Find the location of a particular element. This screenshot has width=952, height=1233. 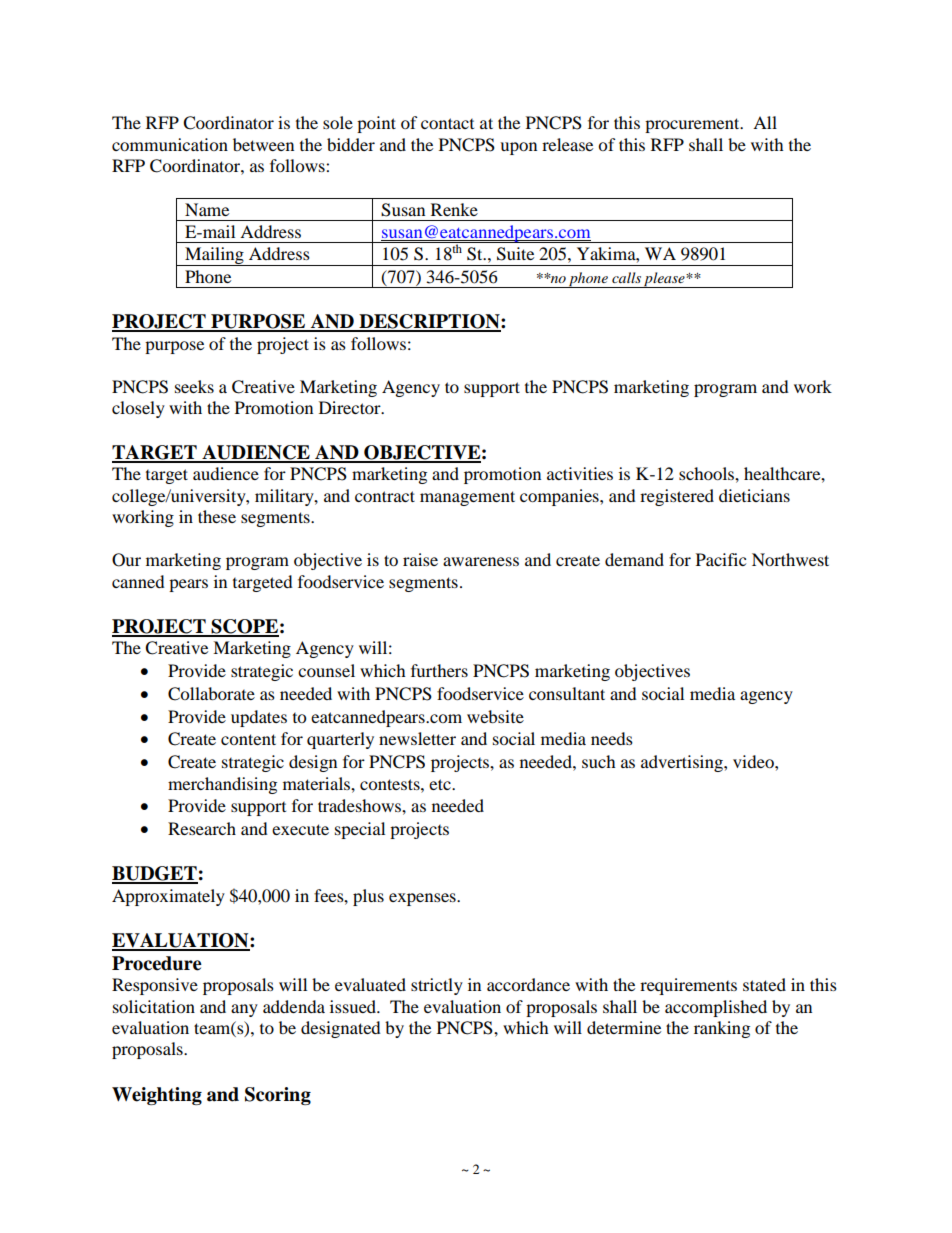

contact is located at coordinates (447, 123).
